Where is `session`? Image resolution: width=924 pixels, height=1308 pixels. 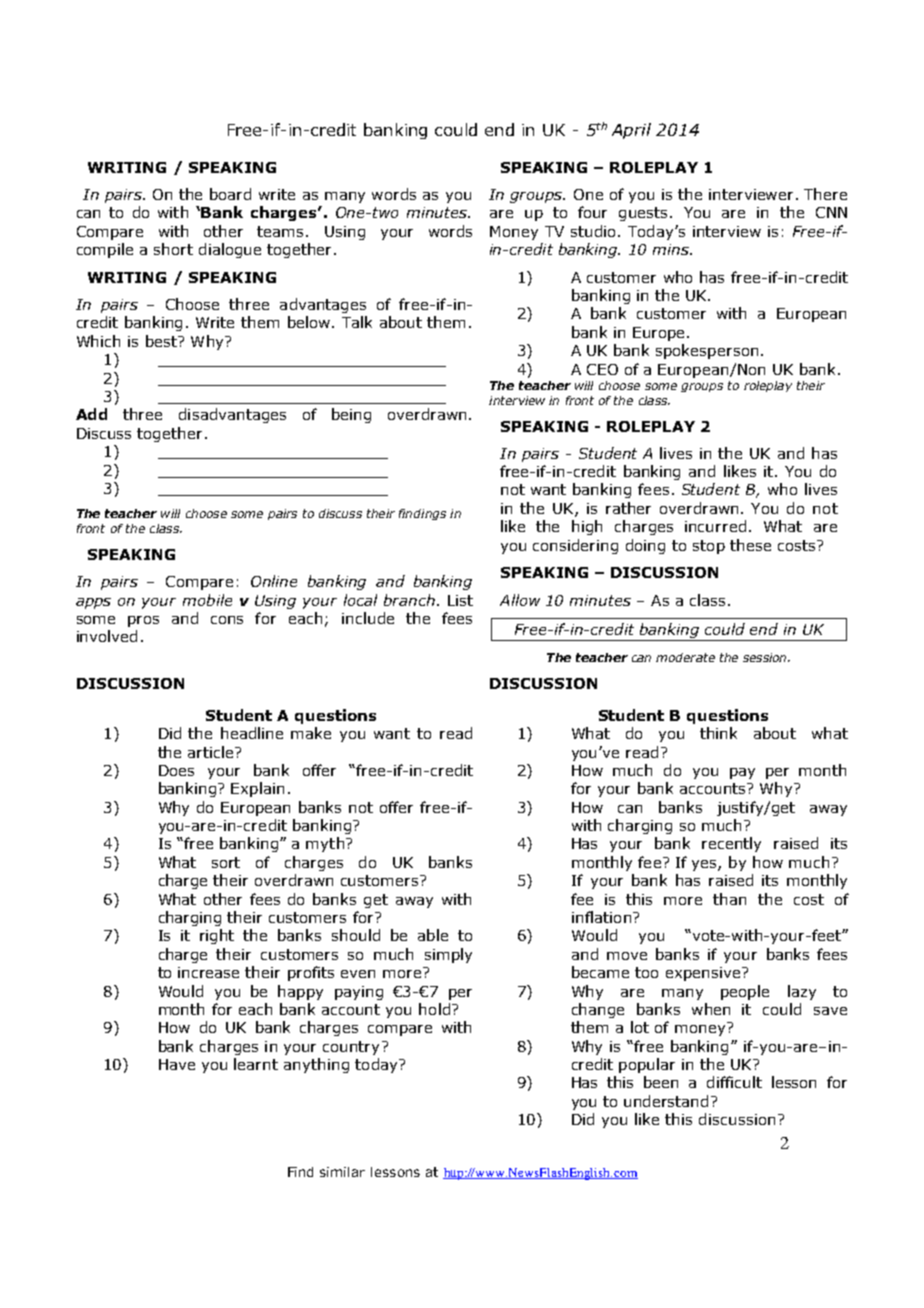 session is located at coordinates (766, 657).
